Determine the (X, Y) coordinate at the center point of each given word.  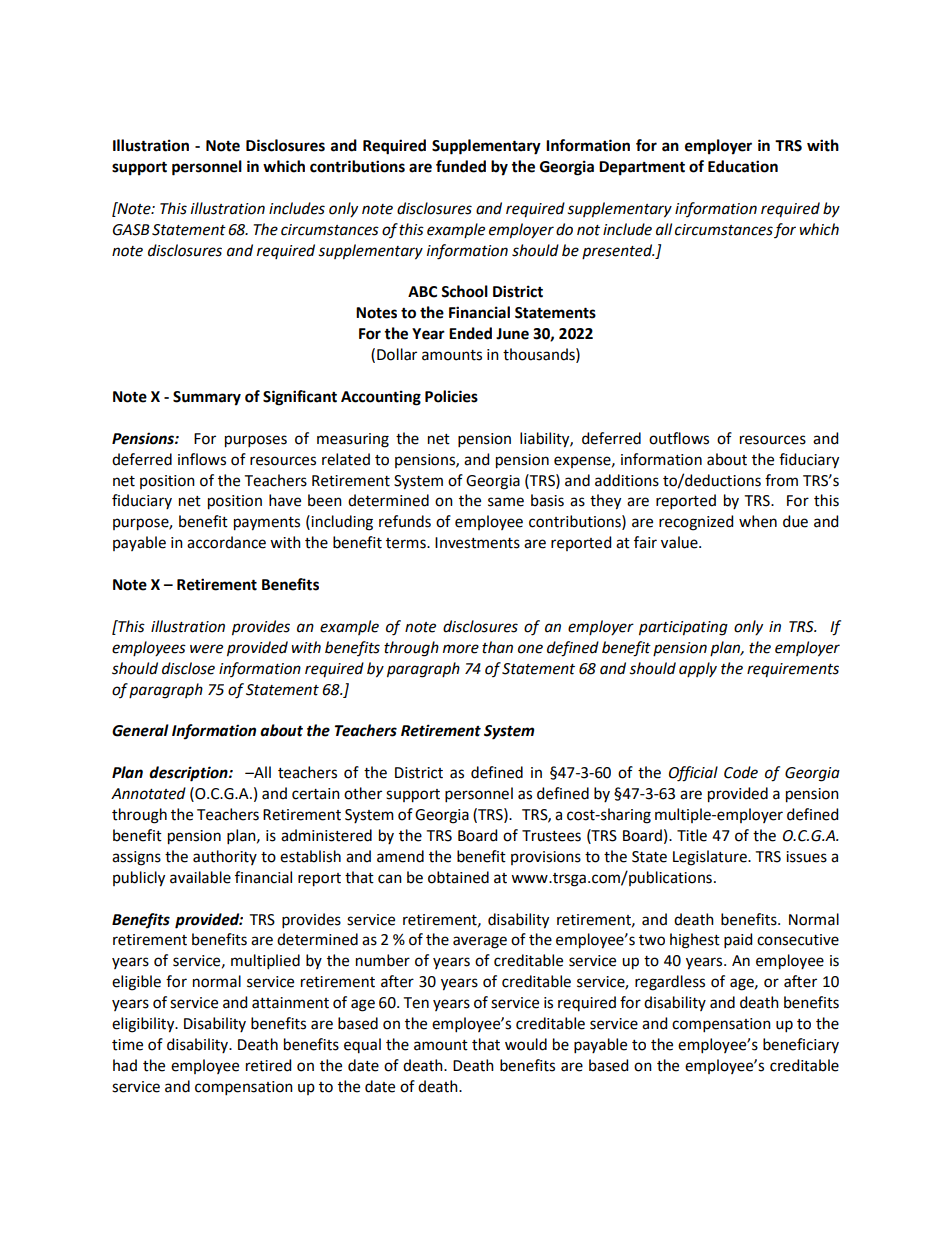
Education (743, 166)
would (526, 1044)
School (464, 291)
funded (461, 166)
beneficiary (801, 1045)
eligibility (144, 1025)
